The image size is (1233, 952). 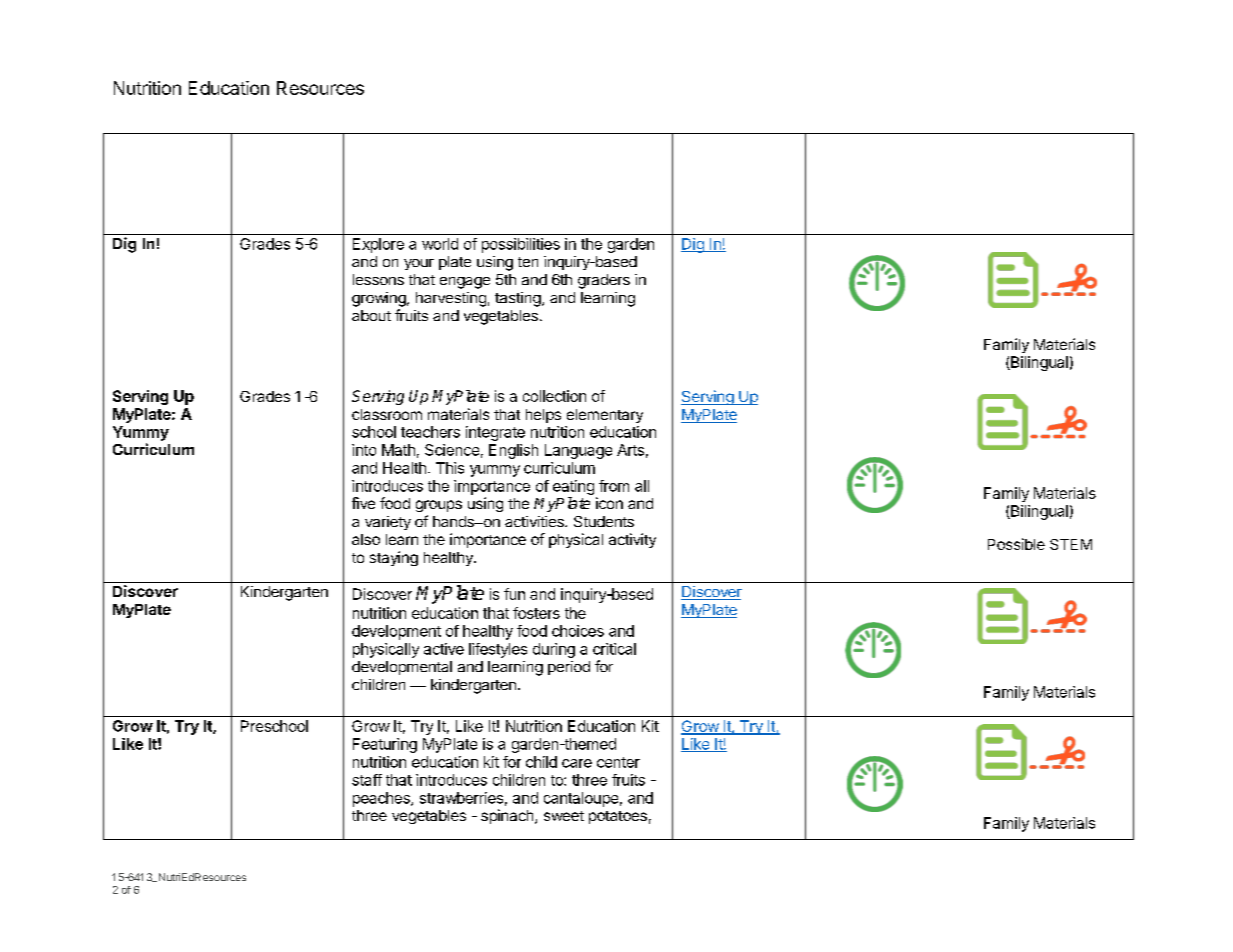 What do you see at coordinates (519, 299) in the page?
I see `tasting` at bounding box center [519, 299].
